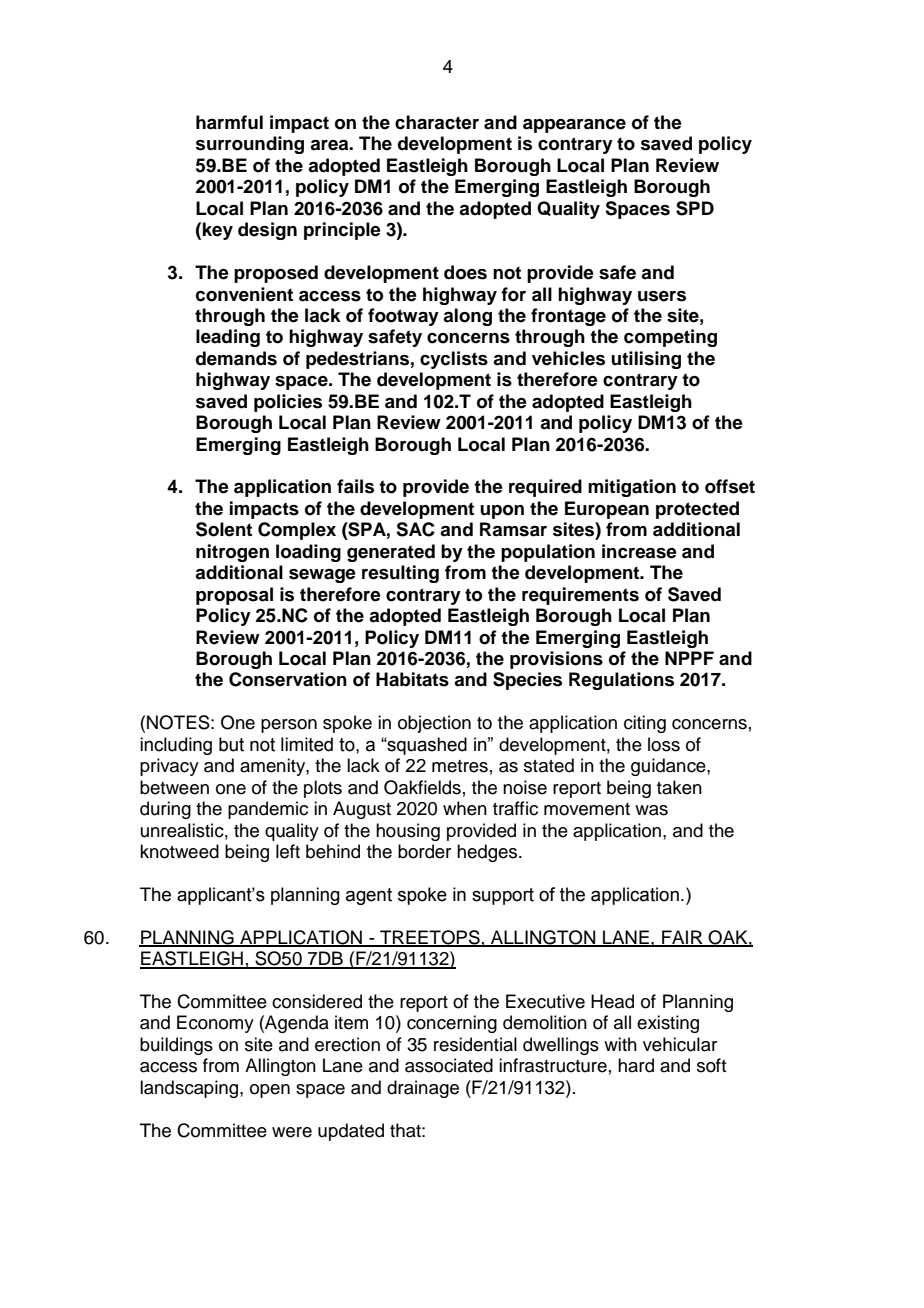 This page has height=1308, width=924. What do you see at coordinates (270, 1091) in the page?
I see `open` at bounding box center [270, 1091].
